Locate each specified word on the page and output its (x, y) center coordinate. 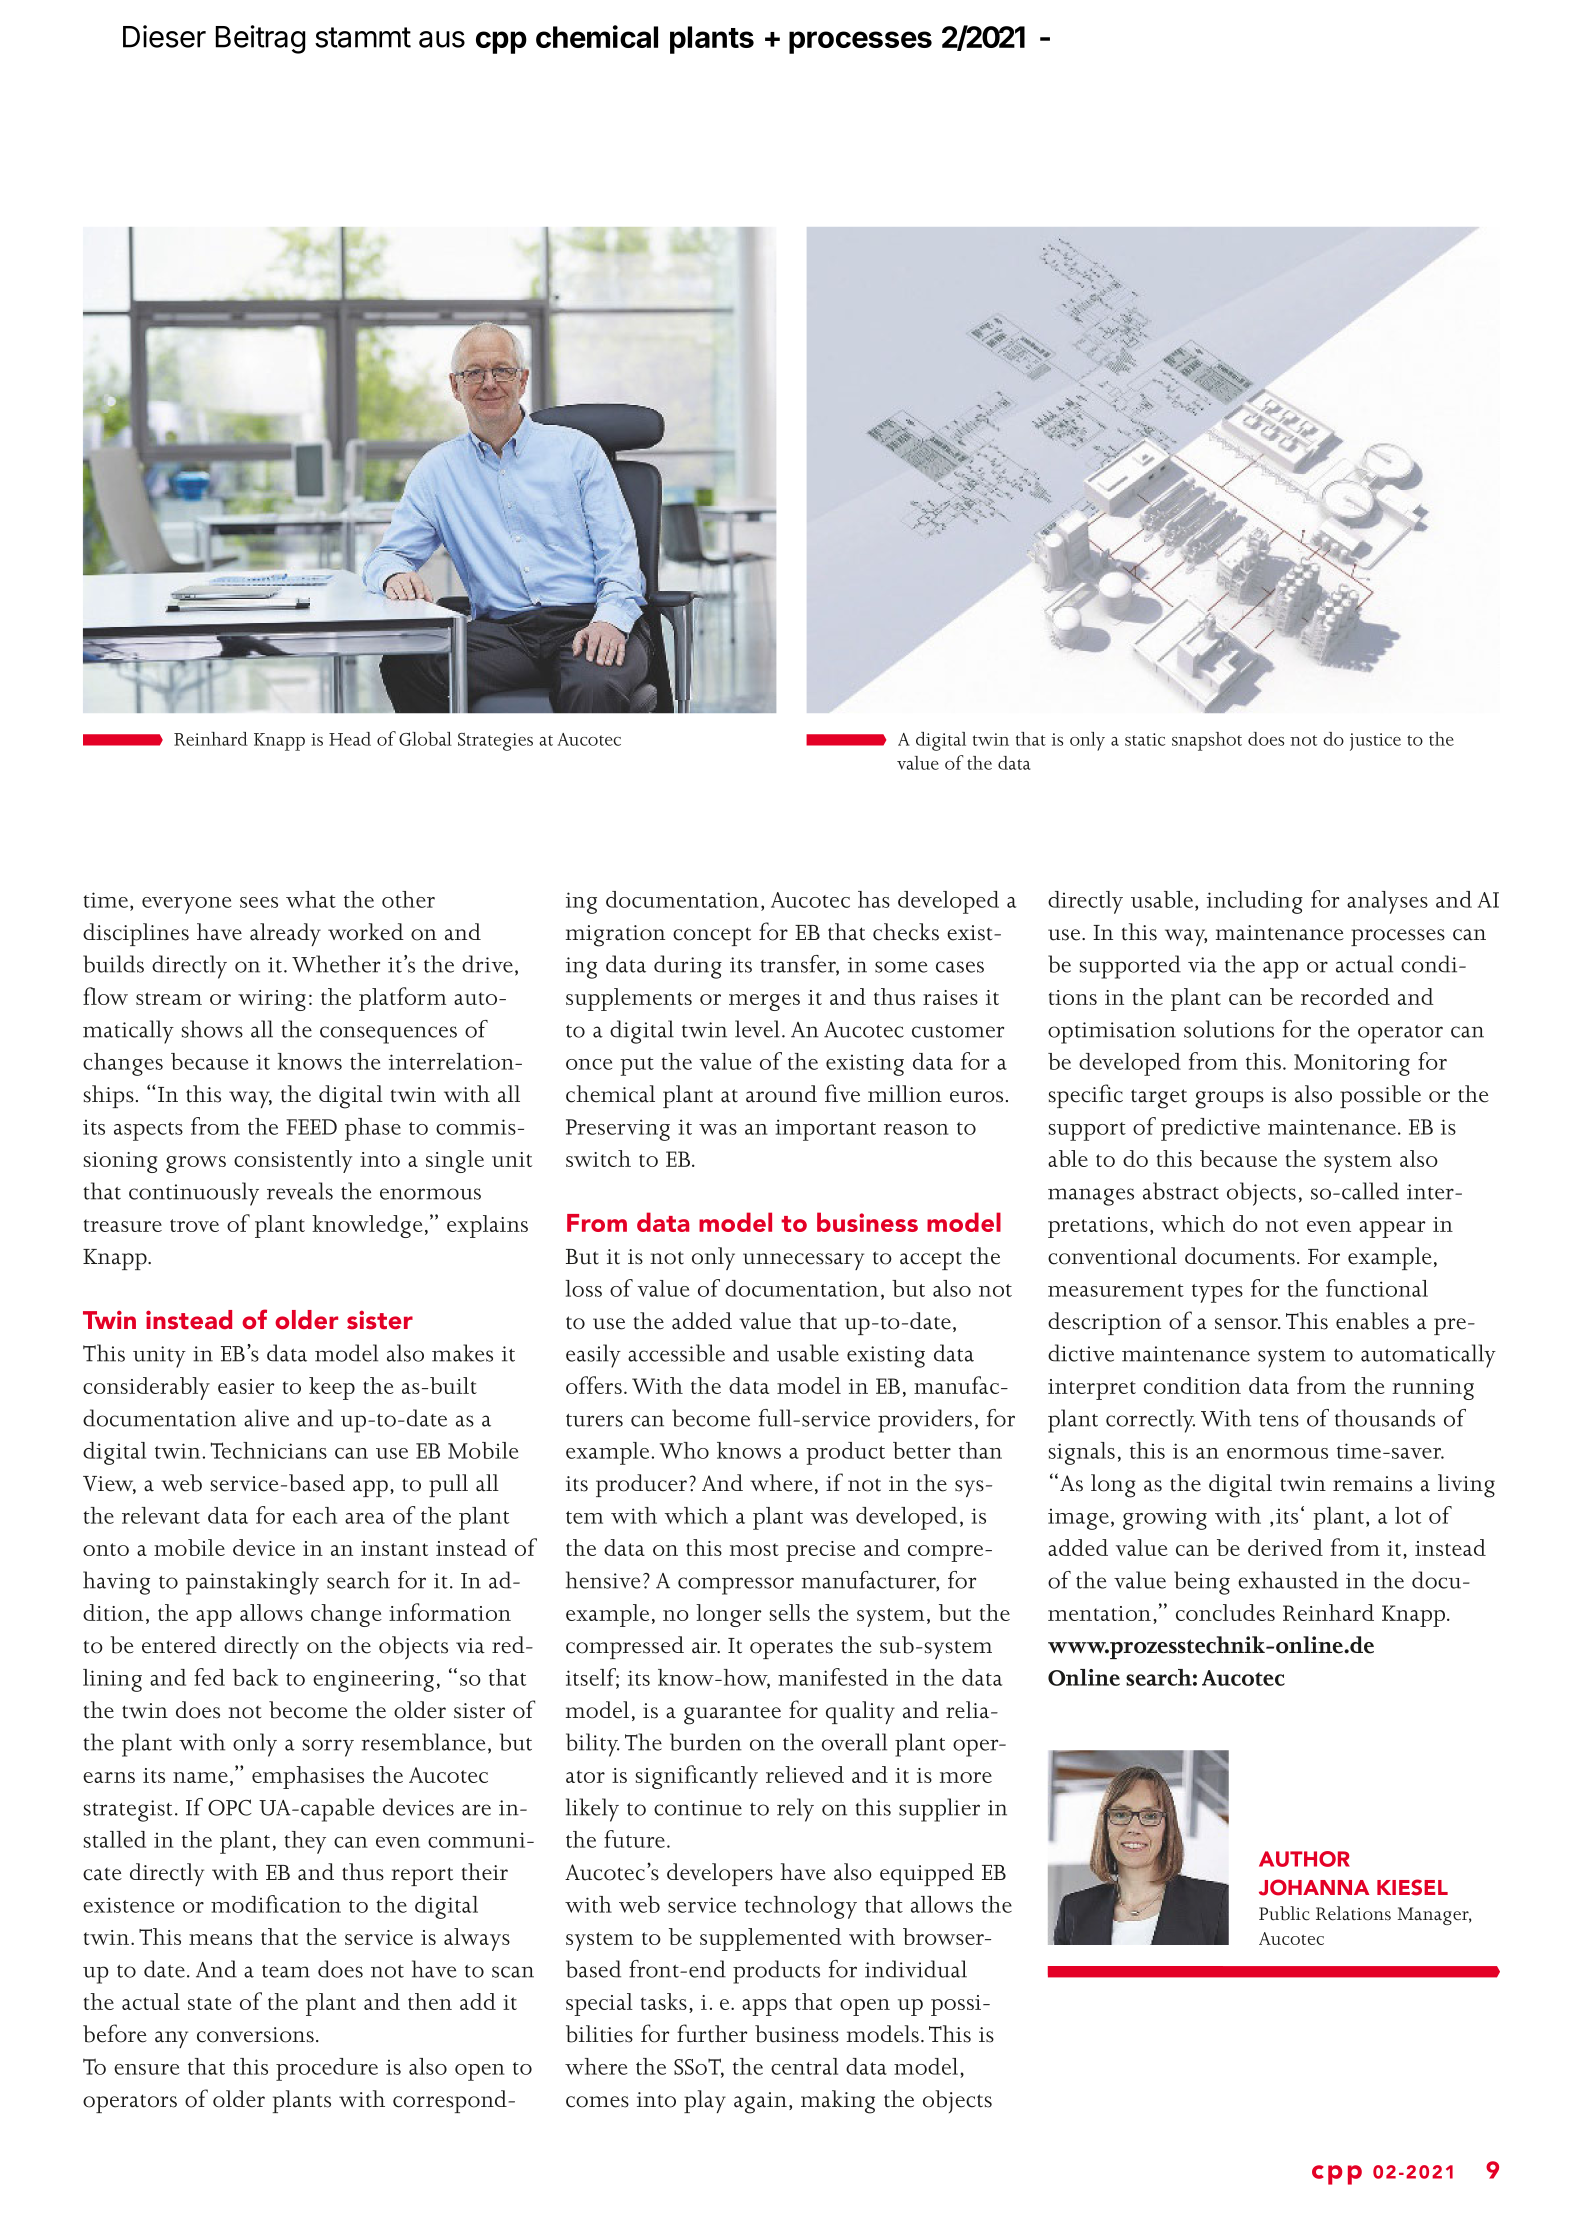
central (804, 2066)
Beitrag (260, 39)
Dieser (164, 36)
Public (1284, 1913)
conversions (255, 2035)
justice (1375, 742)
